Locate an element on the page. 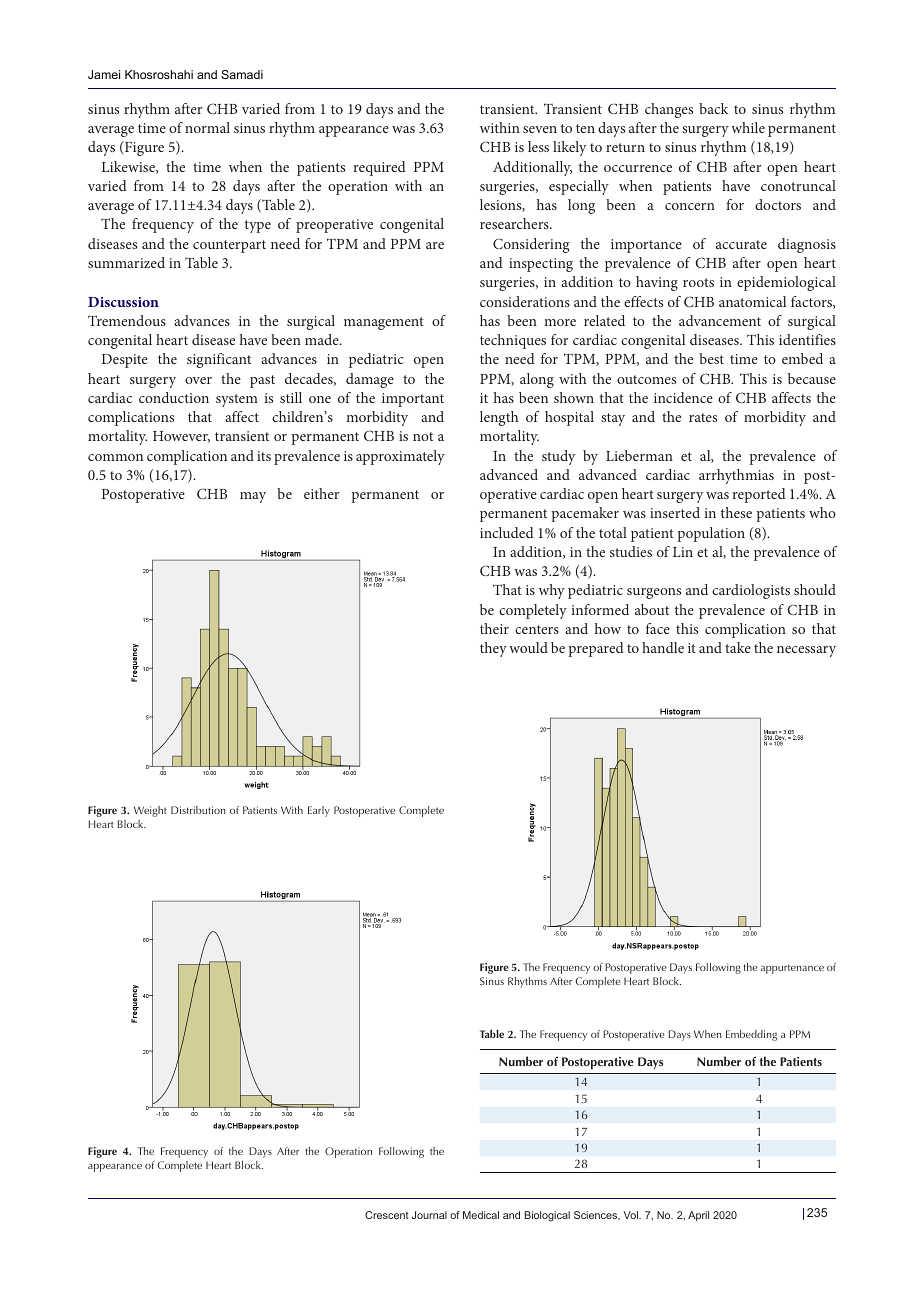 This image has height=1308, width=924. April is located at coordinates (698, 1216).
